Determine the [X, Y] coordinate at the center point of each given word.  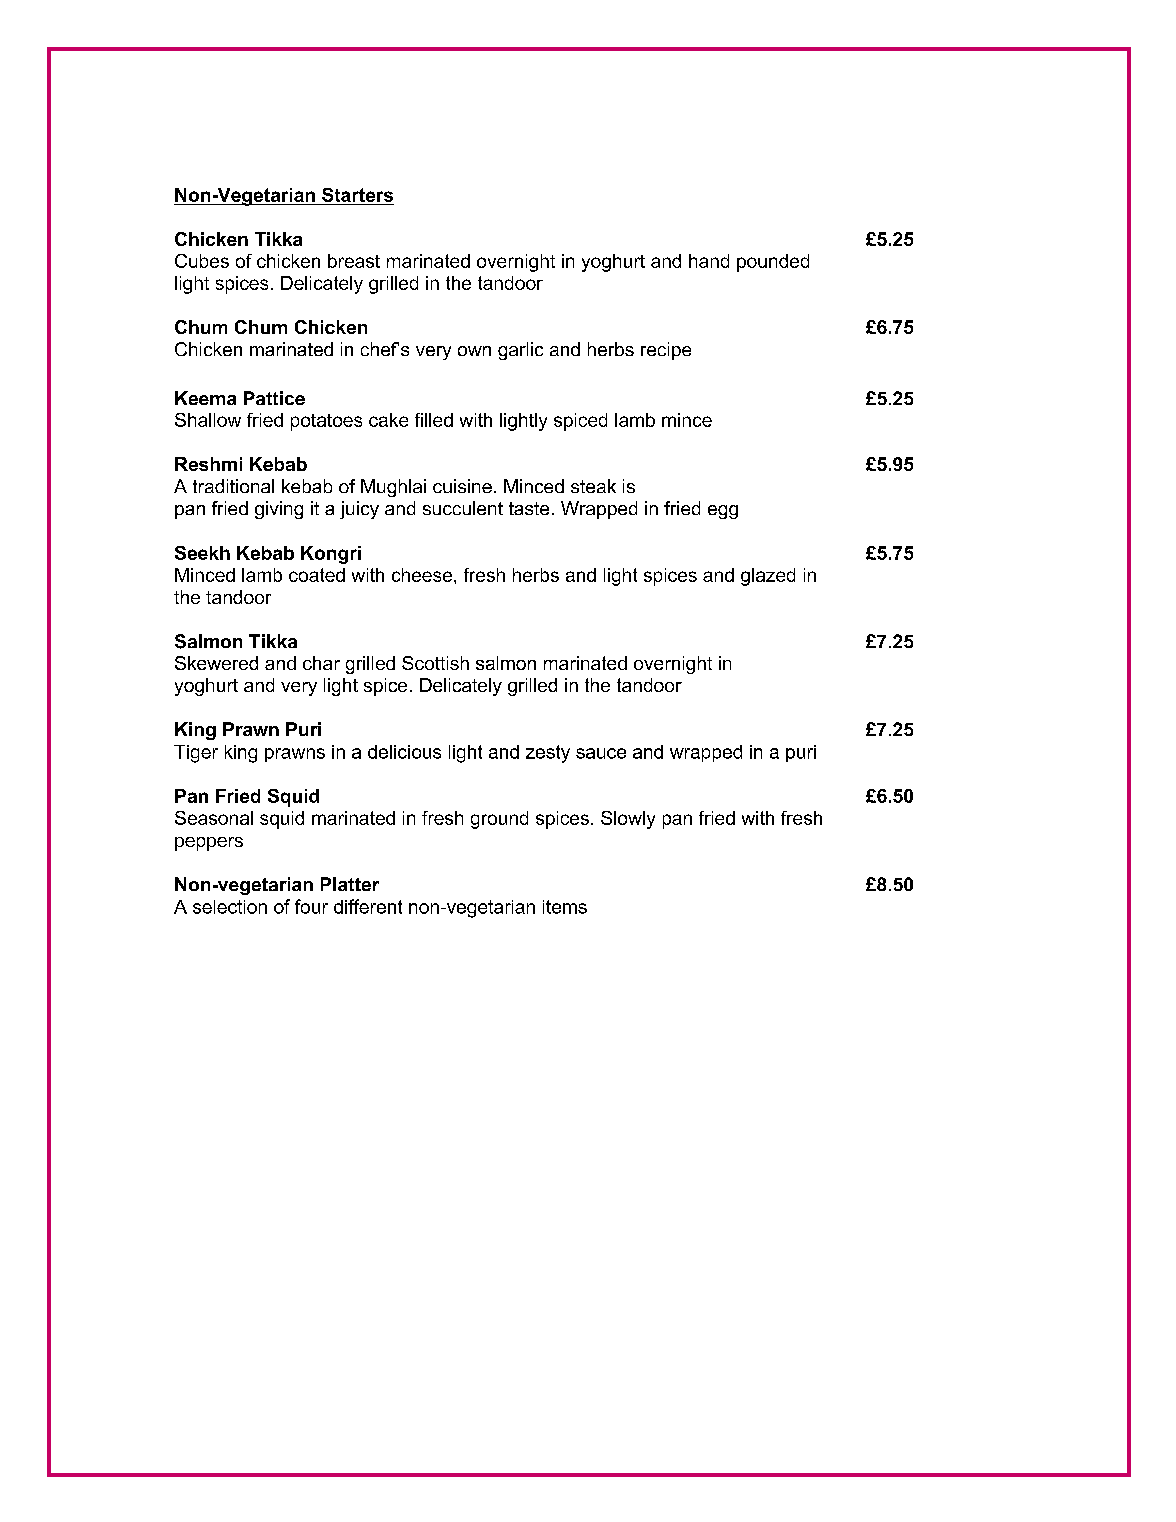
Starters [357, 195]
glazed [768, 577]
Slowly [628, 820]
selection [230, 907]
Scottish [435, 663]
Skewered [216, 663]
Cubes [202, 261]
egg [723, 512]
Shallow [208, 420]
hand [709, 261]
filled [434, 420]
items [565, 907]
